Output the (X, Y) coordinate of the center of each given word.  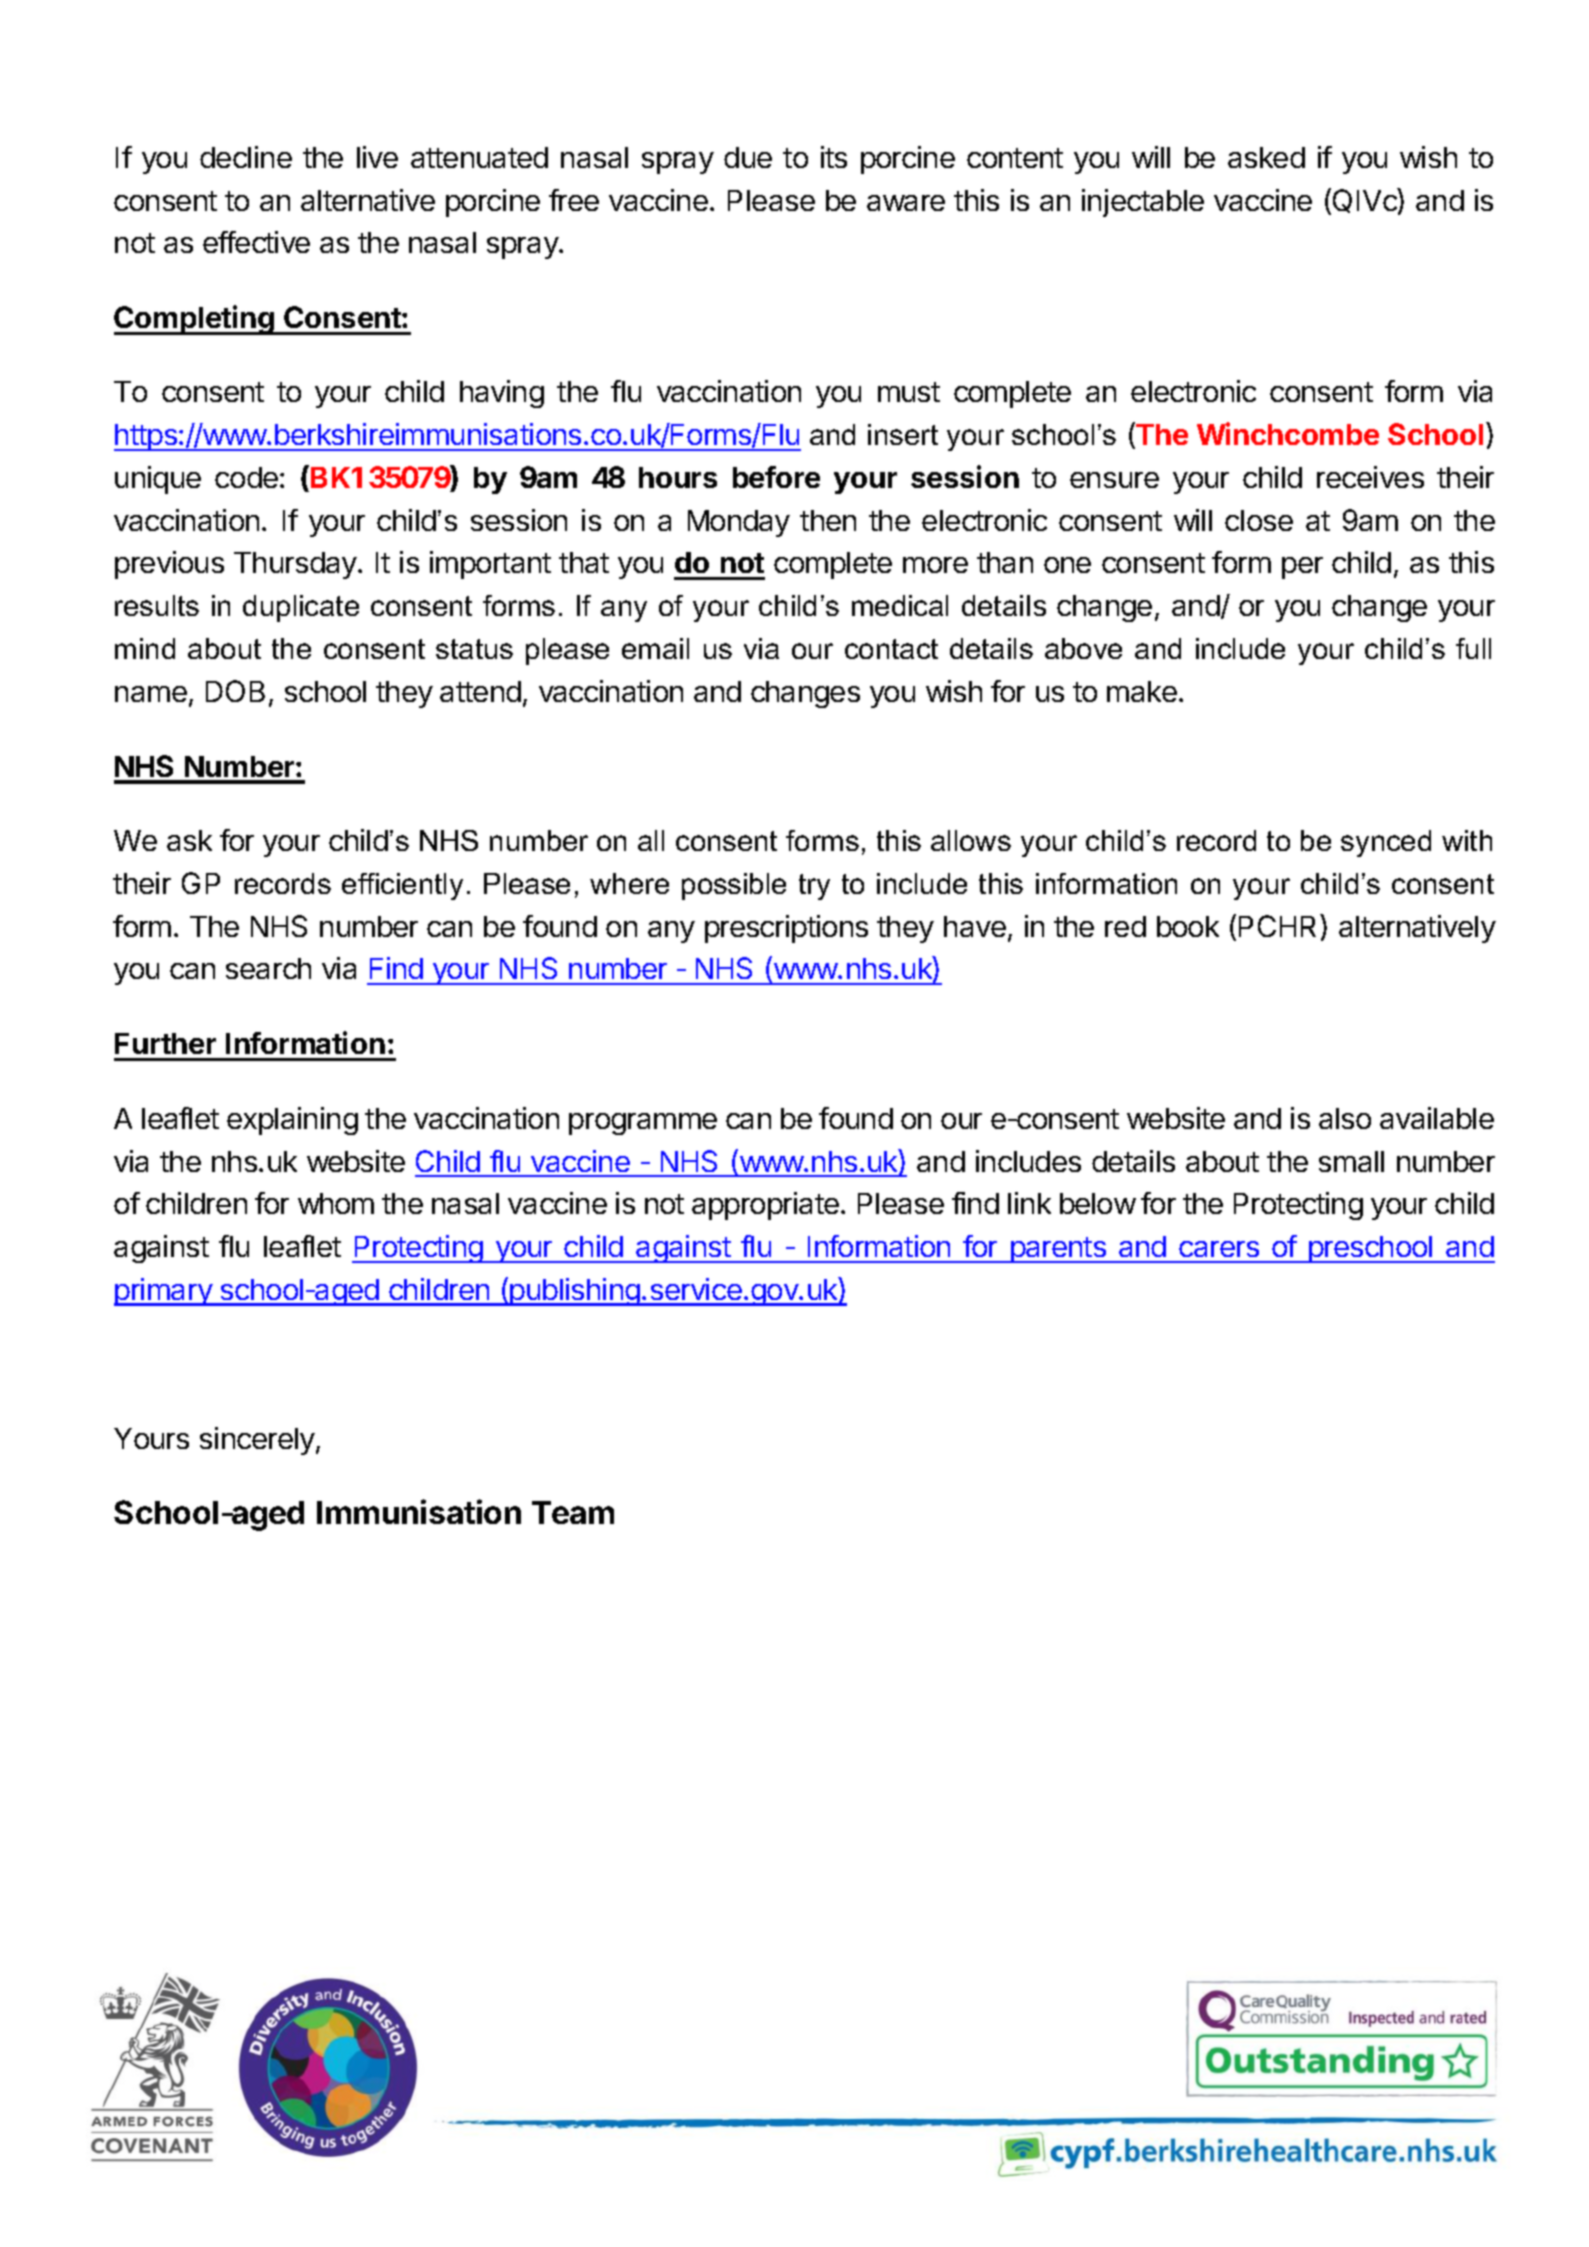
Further (165, 1043)
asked (1266, 157)
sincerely (258, 1441)
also (1345, 1118)
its (834, 157)
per (1302, 568)
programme (643, 1124)
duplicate (301, 608)
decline (246, 157)
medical (900, 605)
